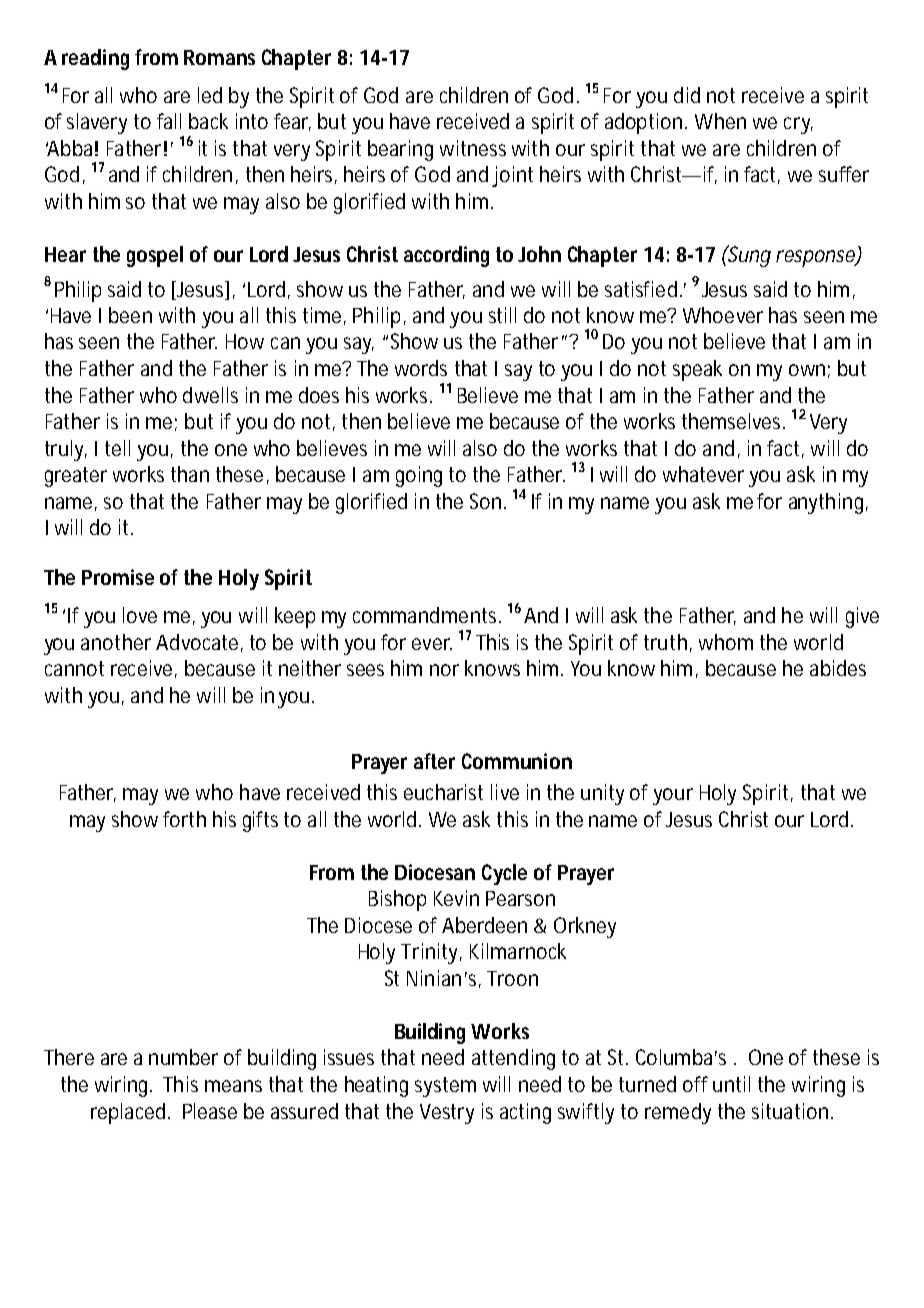 Image resolution: width=924 pixels, height=1308 pixels. I want to click on your, so click(673, 796).
